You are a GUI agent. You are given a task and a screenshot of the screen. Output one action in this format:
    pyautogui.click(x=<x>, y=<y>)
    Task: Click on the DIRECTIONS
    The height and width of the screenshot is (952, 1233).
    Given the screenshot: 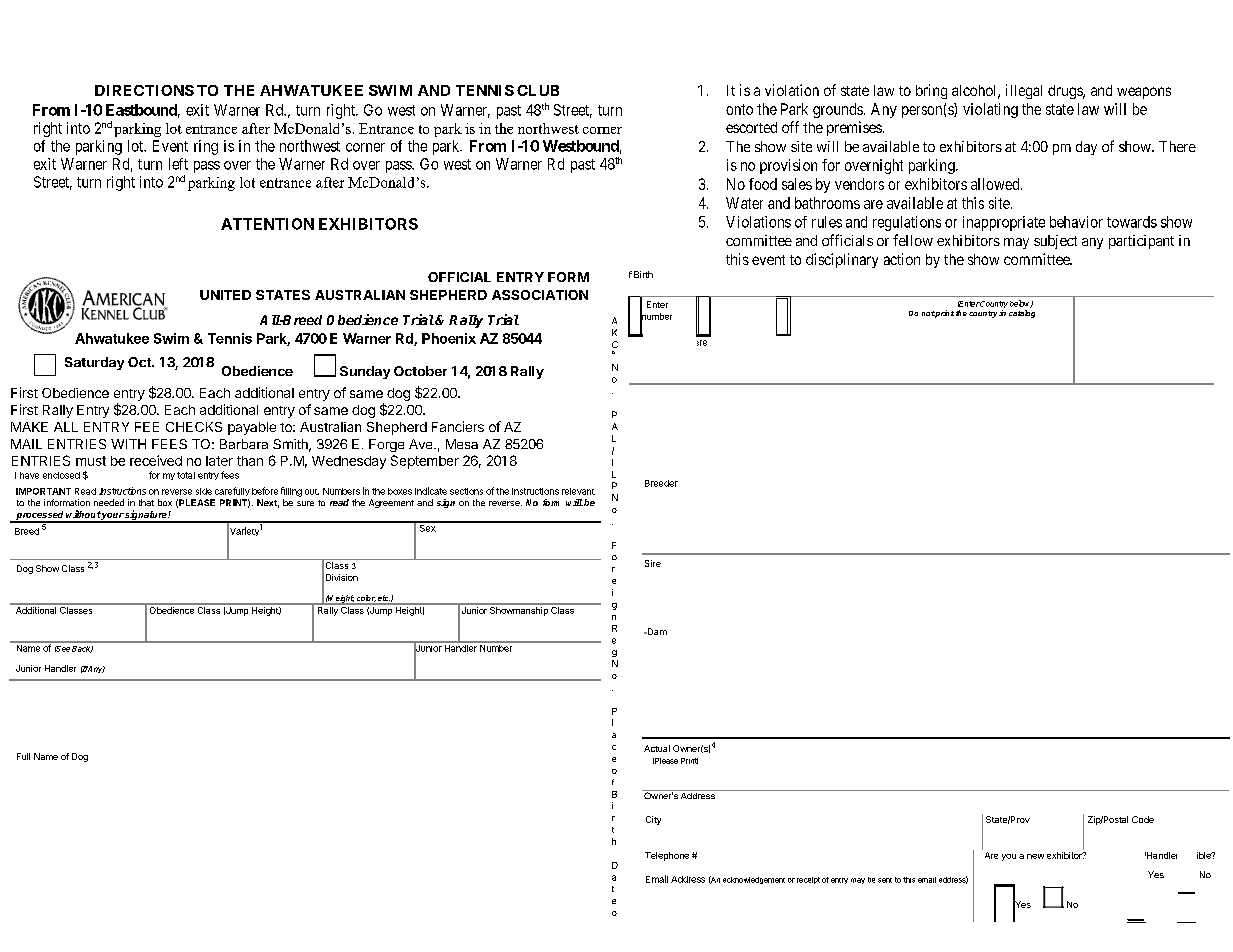 What is the action you would take?
    pyautogui.click(x=144, y=90)
